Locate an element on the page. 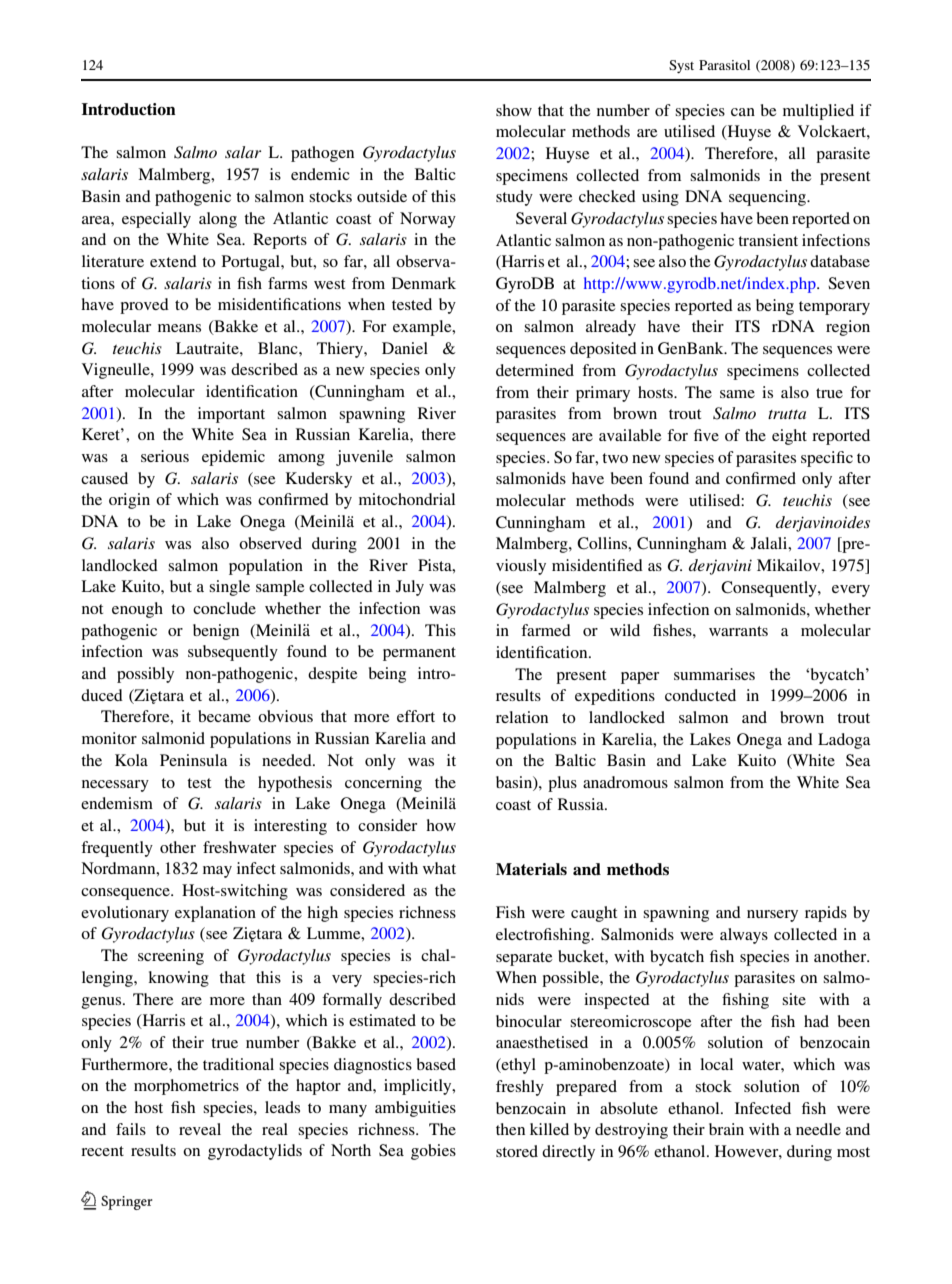 Image resolution: width=952 pixels, height=1284 pixels. can is located at coordinates (743, 112).
